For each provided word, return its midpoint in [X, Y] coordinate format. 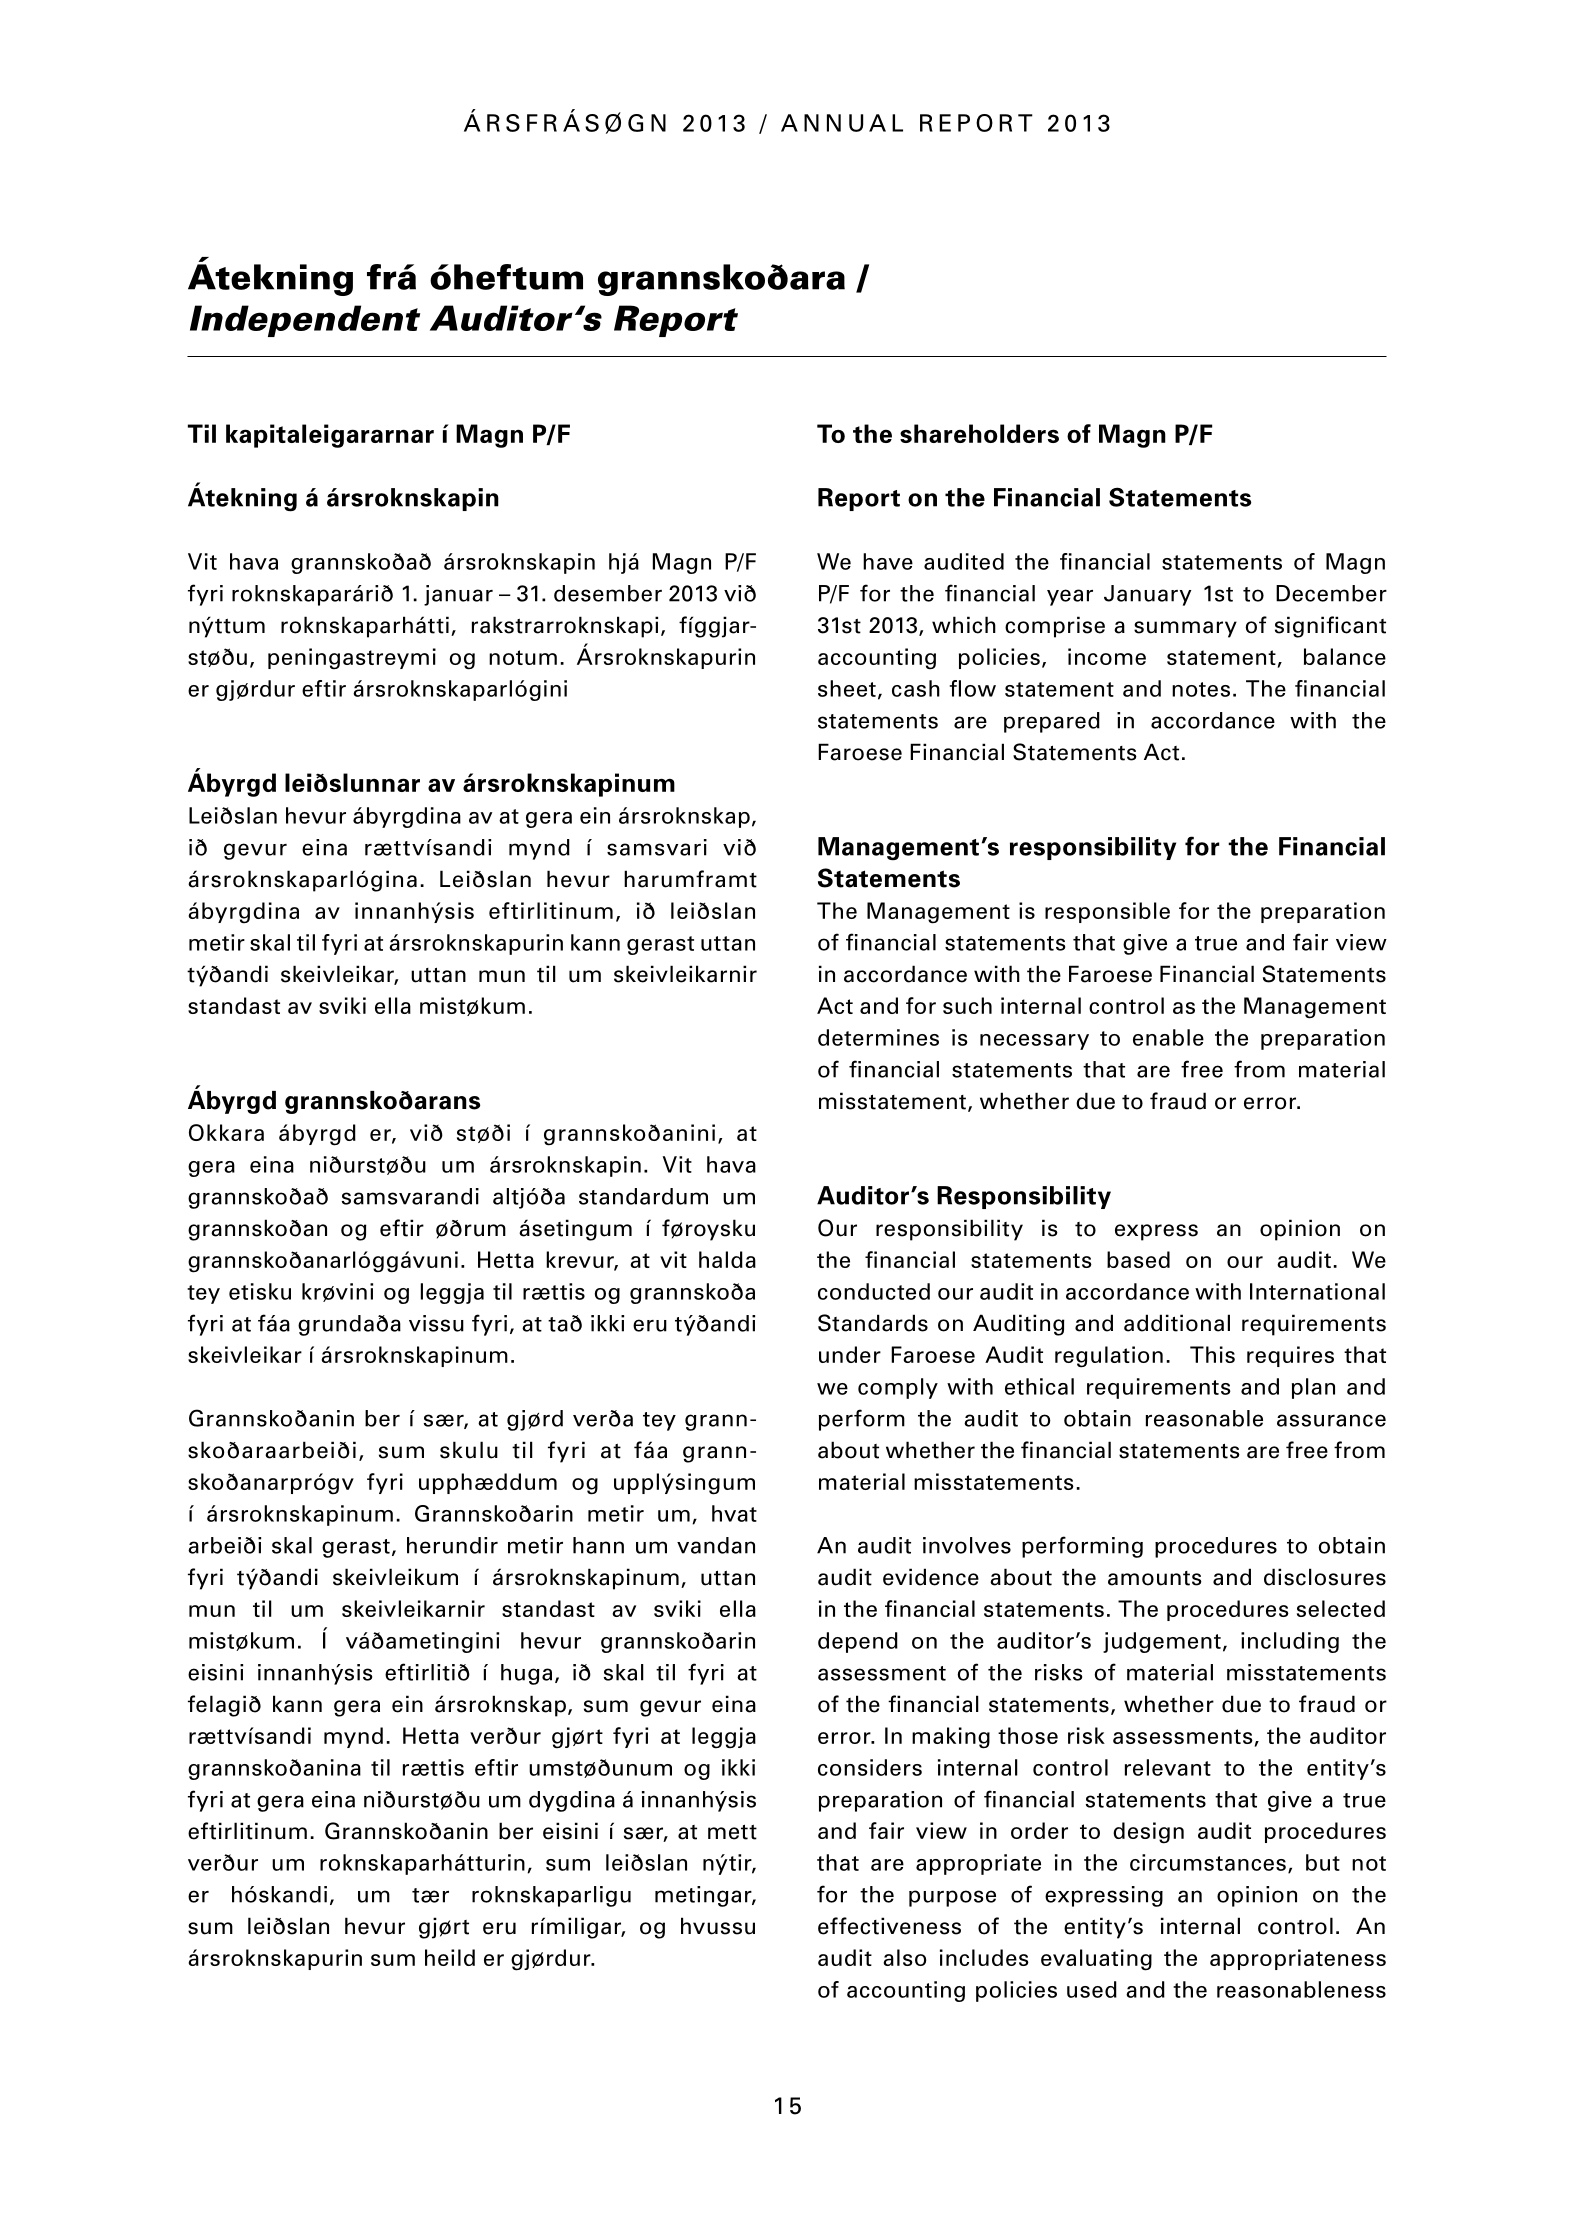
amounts [1155, 1578]
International [1317, 1291]
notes [1201, 689]
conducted [874, 1291]
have [888, 561]
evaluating [1096, 1960]
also [904, 1957]
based [1138, 1259]
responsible [1107, 912]
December [1331, 593]
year [1070, 597]
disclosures [1325, 1577]
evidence [931, 1577]
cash [916, 688]
